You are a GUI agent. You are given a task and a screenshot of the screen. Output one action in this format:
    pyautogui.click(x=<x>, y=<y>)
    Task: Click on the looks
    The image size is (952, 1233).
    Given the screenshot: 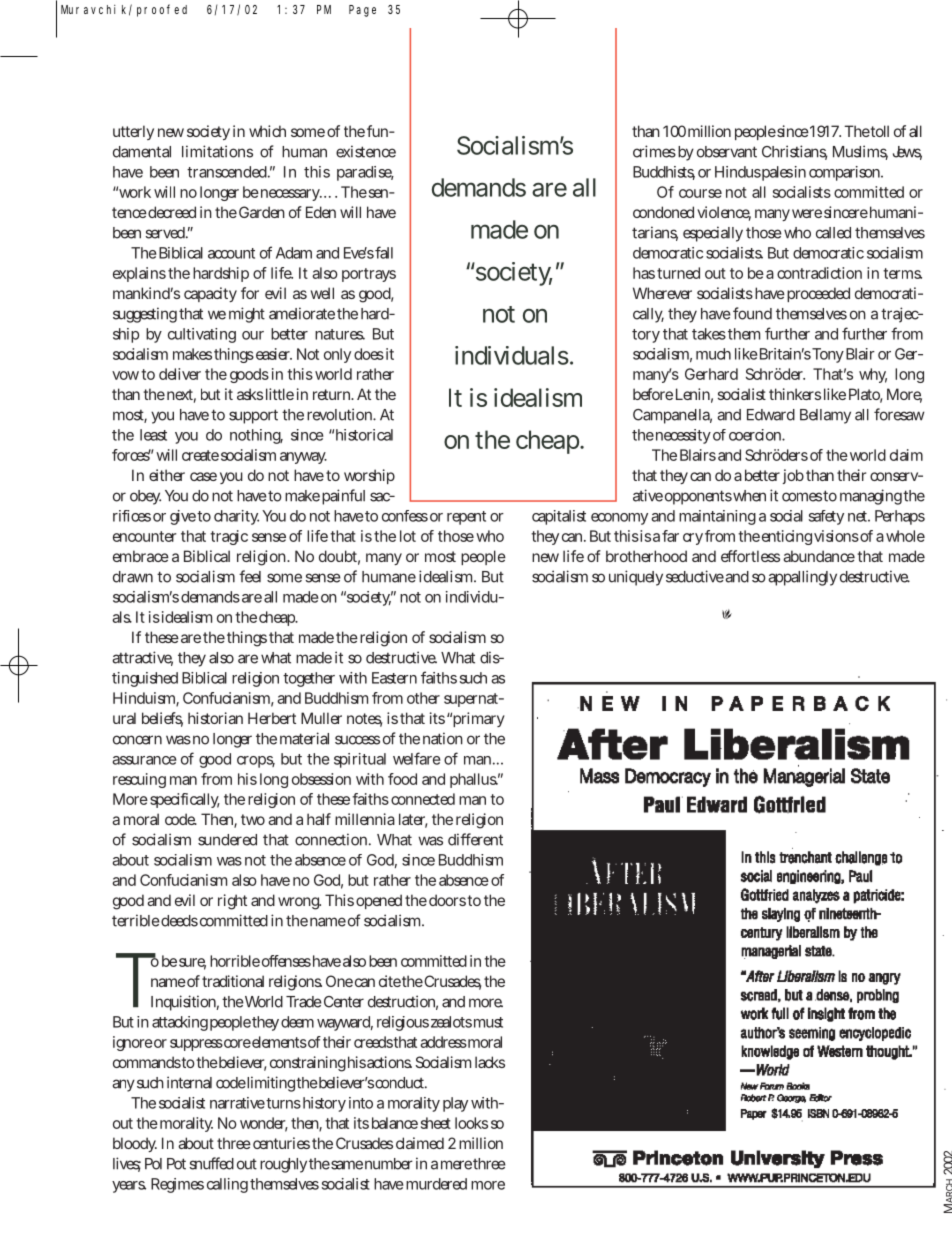 What is the action you would take?
    pyautogui.click(x=471, y=1123)
